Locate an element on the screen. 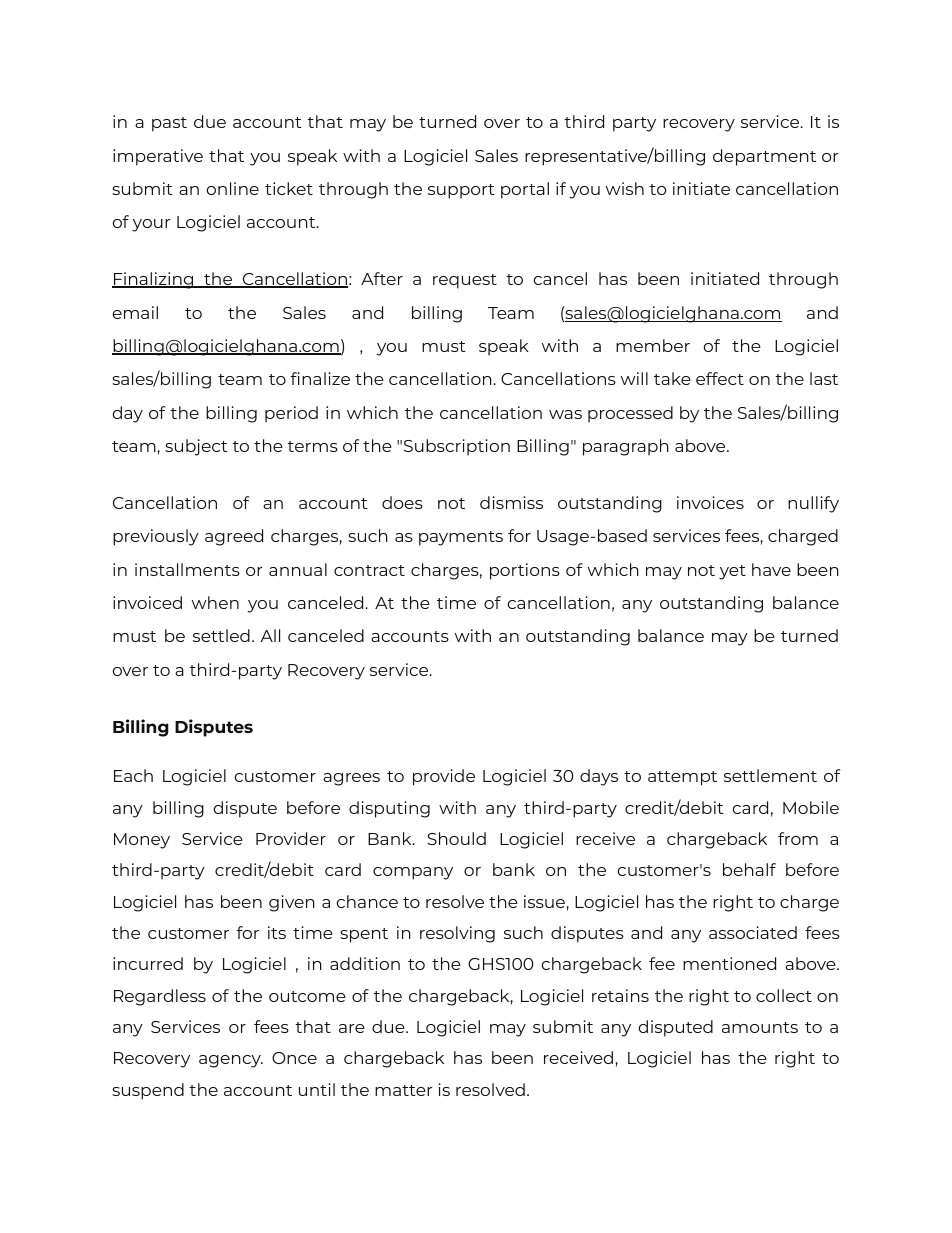  agency is located at coordinates (231, 1061).
